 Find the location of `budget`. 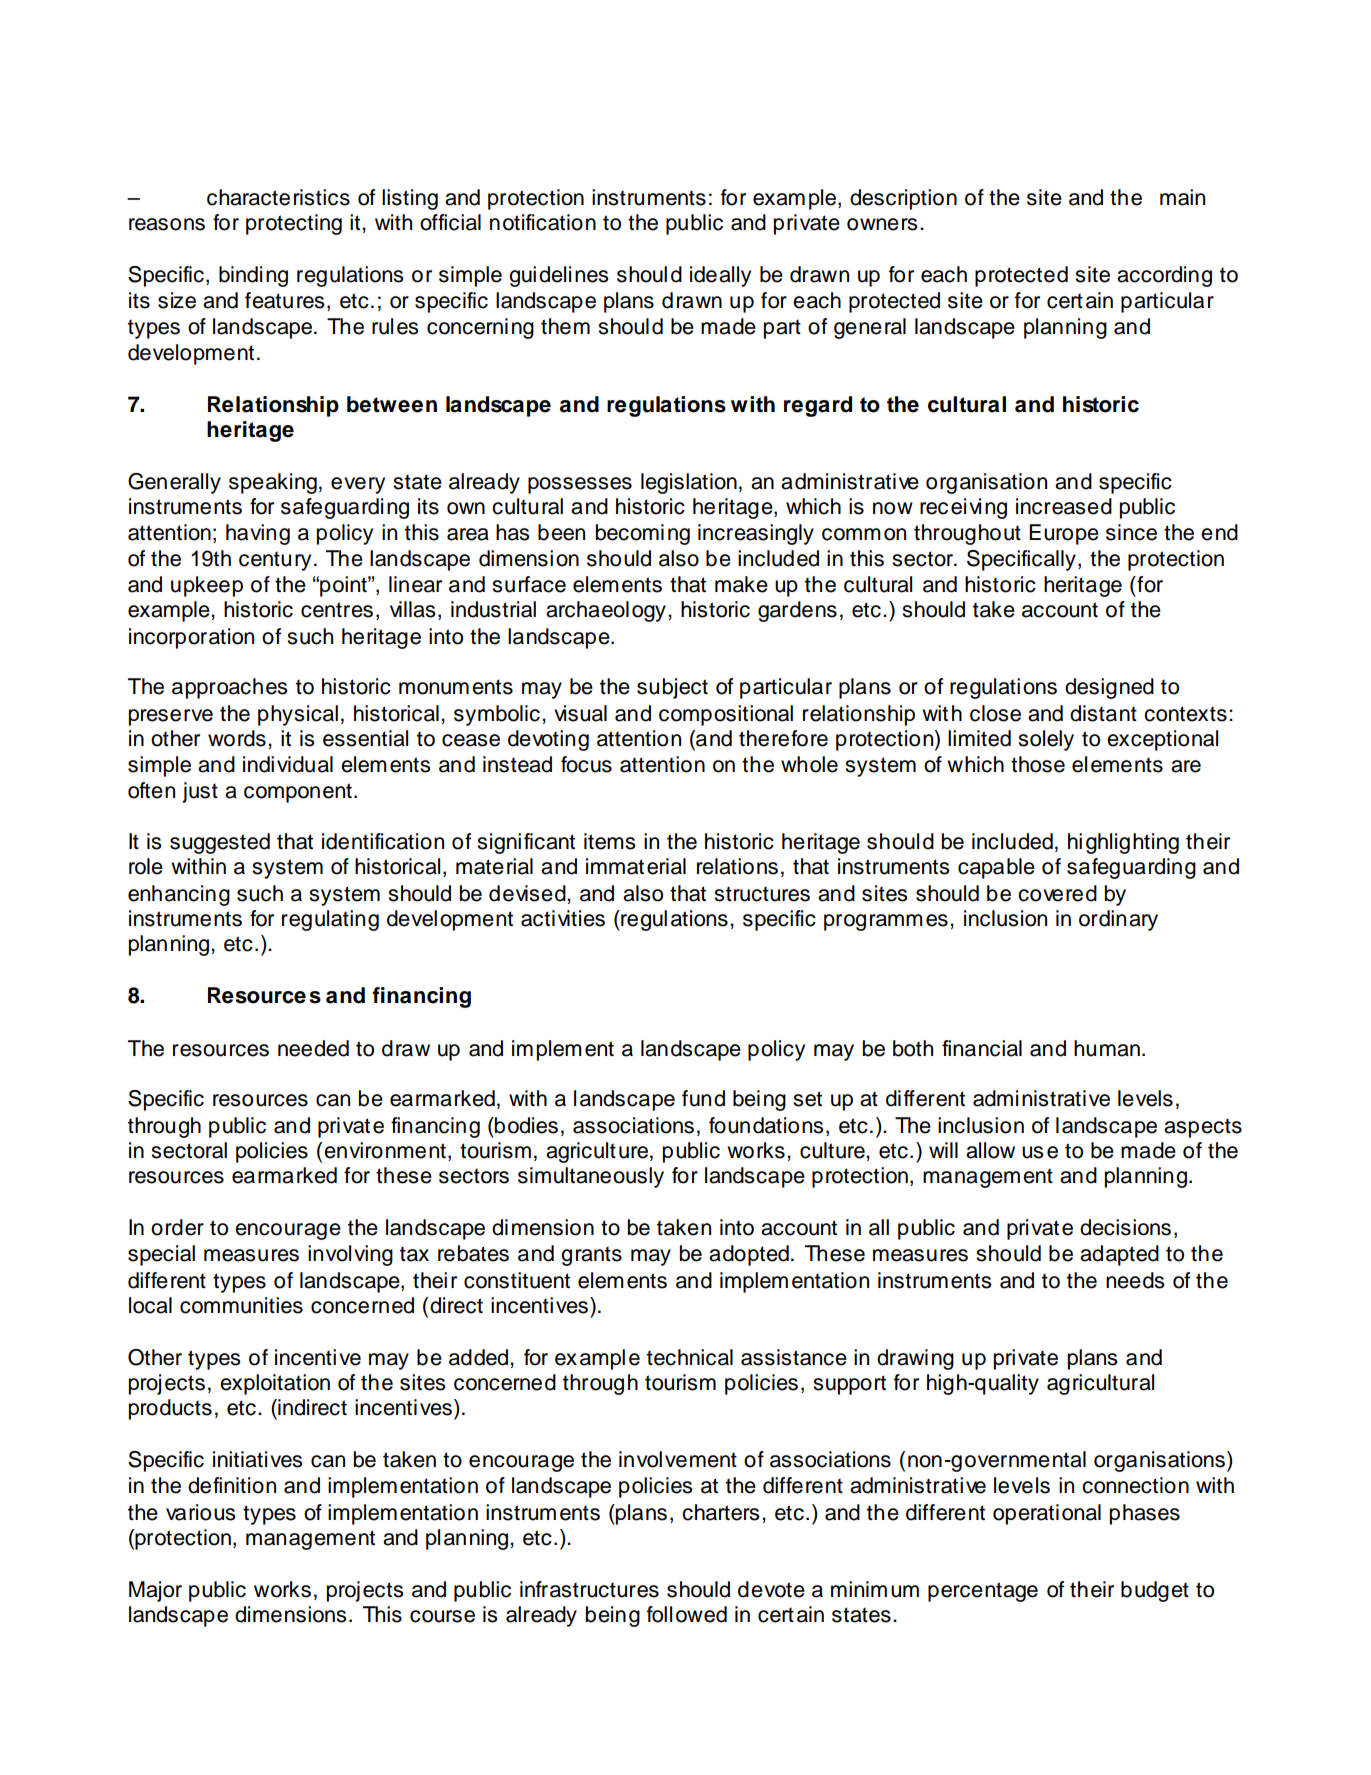

budget is located at coordinates (1155, 1591).
